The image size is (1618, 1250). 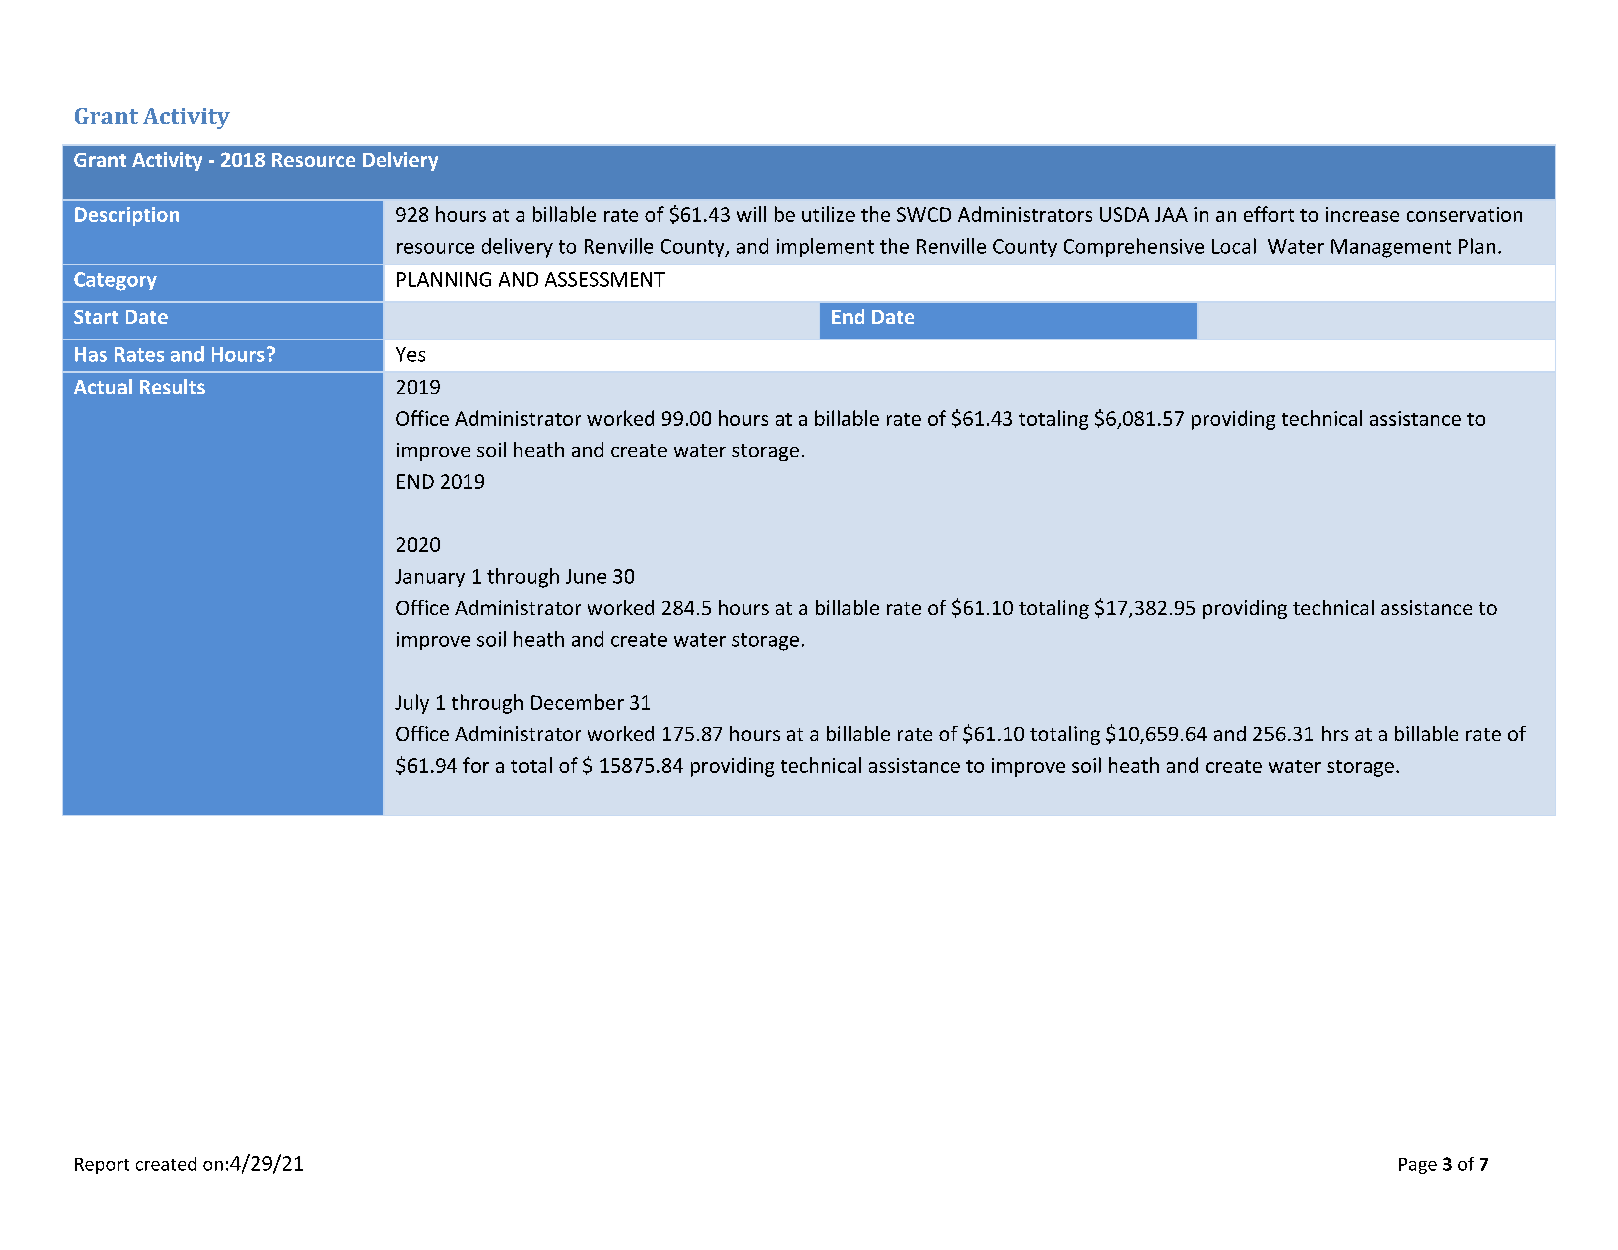 What do you see at coordinates (1391, 248) in the screenshot?
I see `Management` at bounding box center [1391, 248].
